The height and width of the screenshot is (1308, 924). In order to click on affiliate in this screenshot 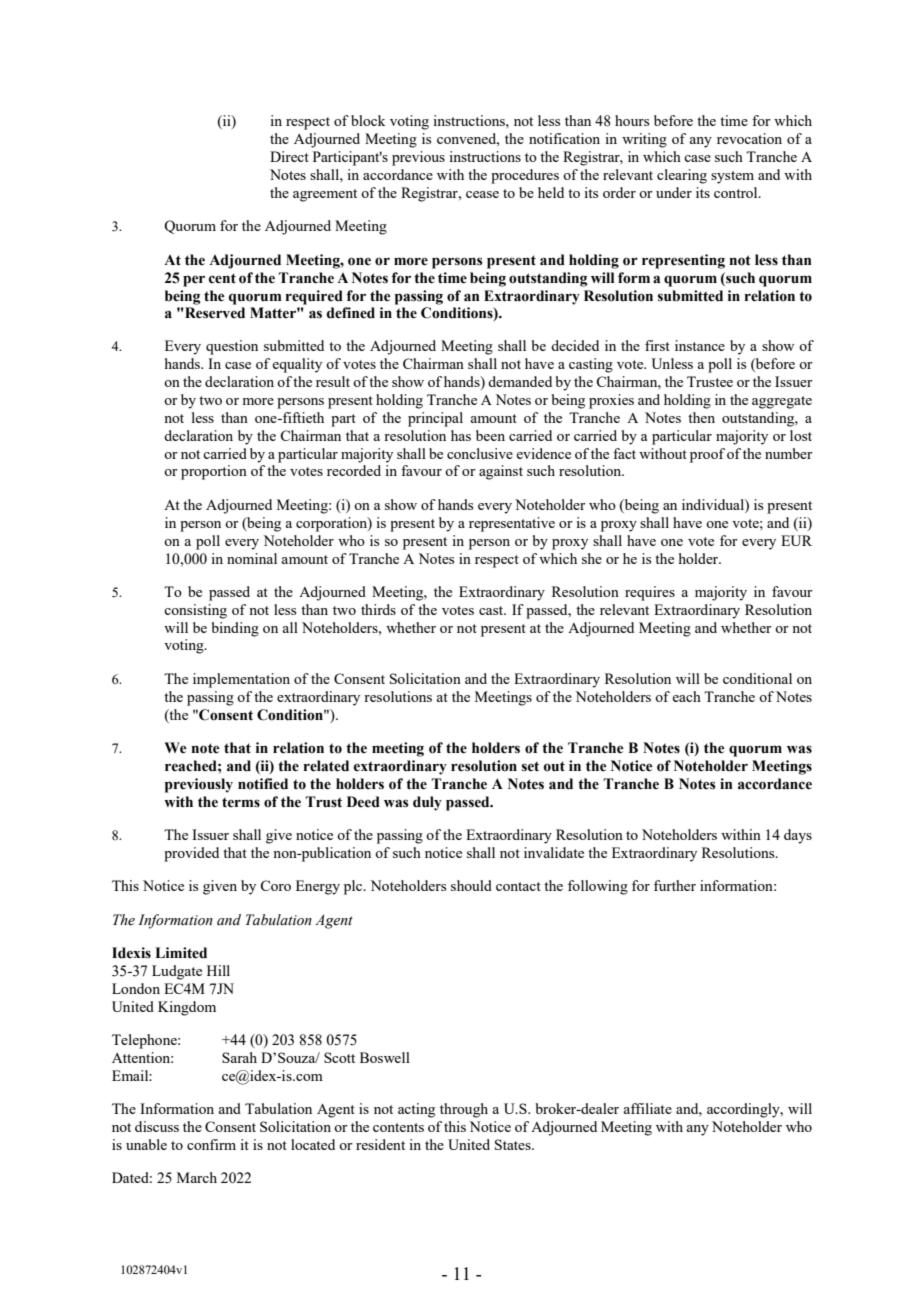, I will do `click(647, 1108)`.
